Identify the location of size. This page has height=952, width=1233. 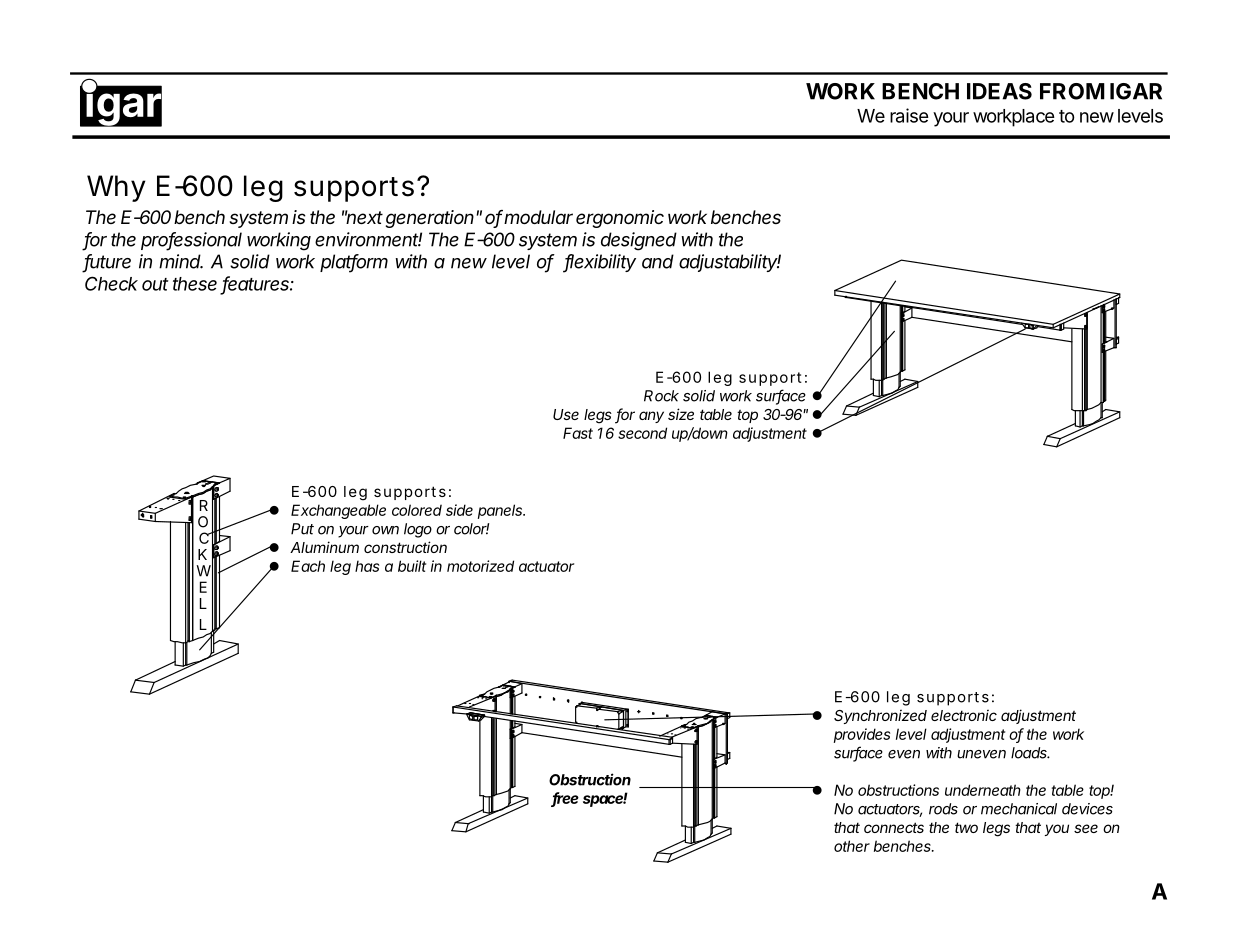
(681, 414).
